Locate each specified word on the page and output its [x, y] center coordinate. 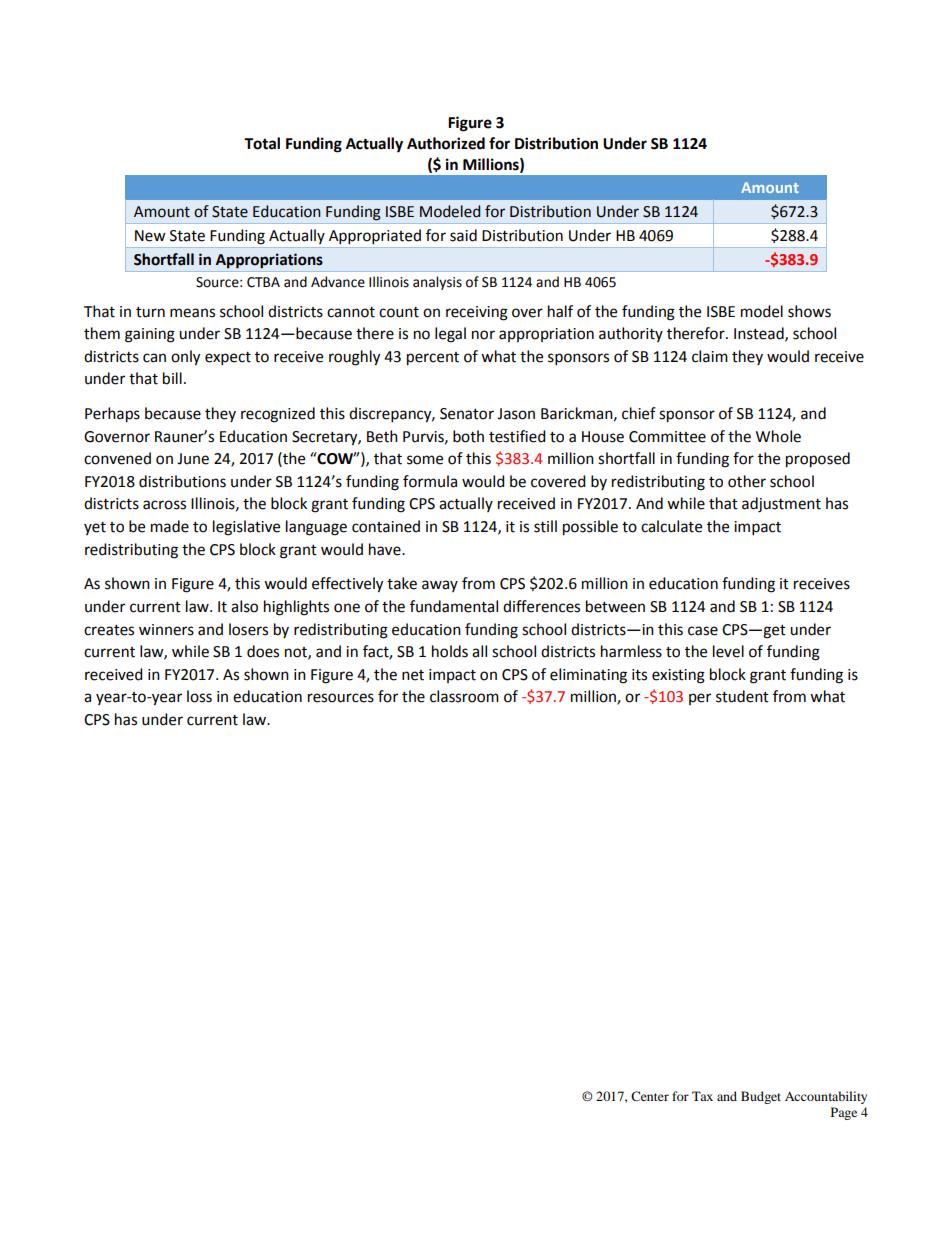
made [170, 526]
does [263, 651]
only [185, 358]
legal [450, 335]
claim [710, 356]
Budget [761, 1097]
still [545, 526]
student [742, 696]
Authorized [446, 143]
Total [262, 143]
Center [650, 1096]
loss [199, 696]
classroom [464, 696]
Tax [702, 1096]
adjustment [781, 505]
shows [809, 311]
